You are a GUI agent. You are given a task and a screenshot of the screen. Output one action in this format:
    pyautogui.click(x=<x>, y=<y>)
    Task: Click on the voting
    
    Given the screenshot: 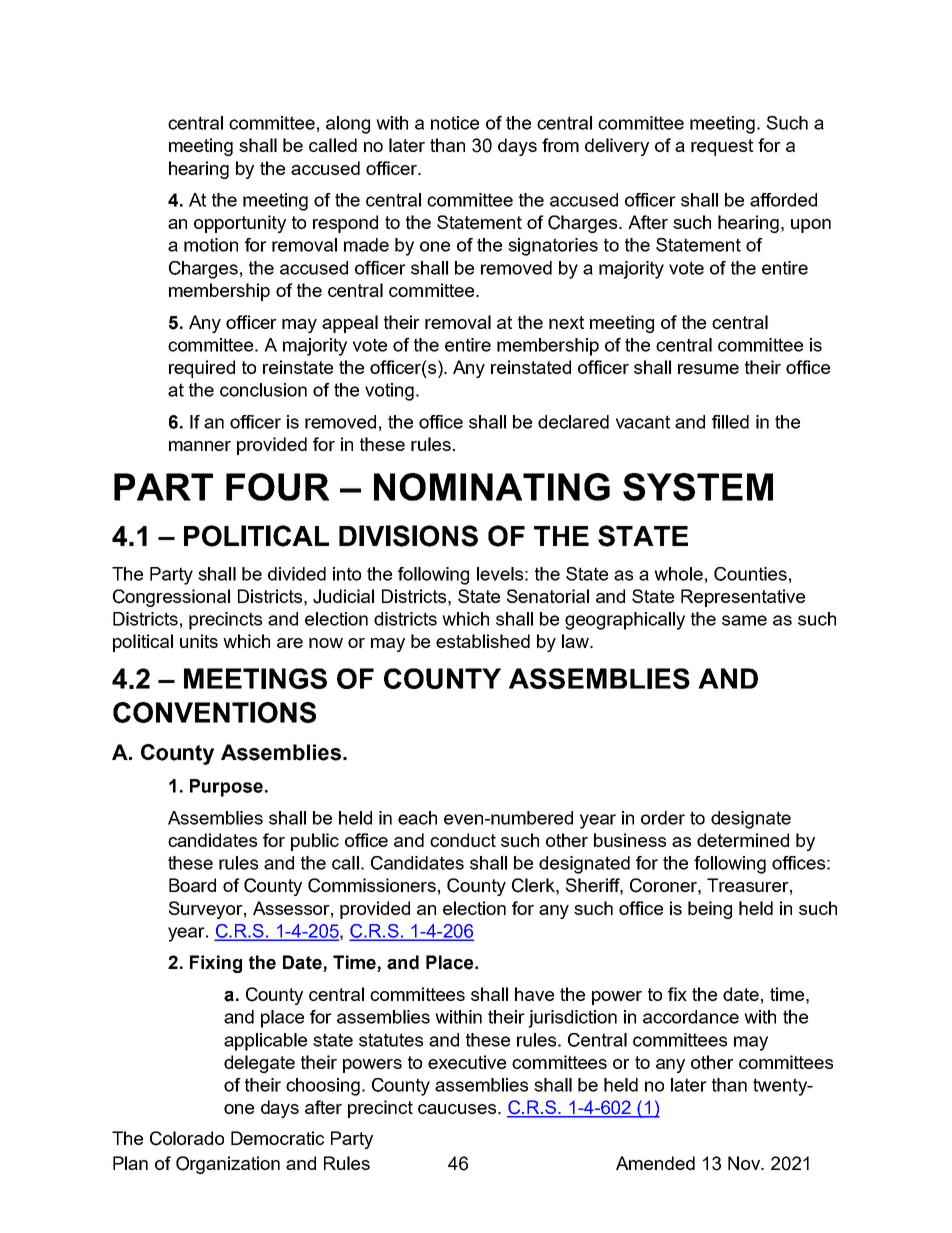 What is the action you would take?
    pyautogui.click(x=389, y=392)
